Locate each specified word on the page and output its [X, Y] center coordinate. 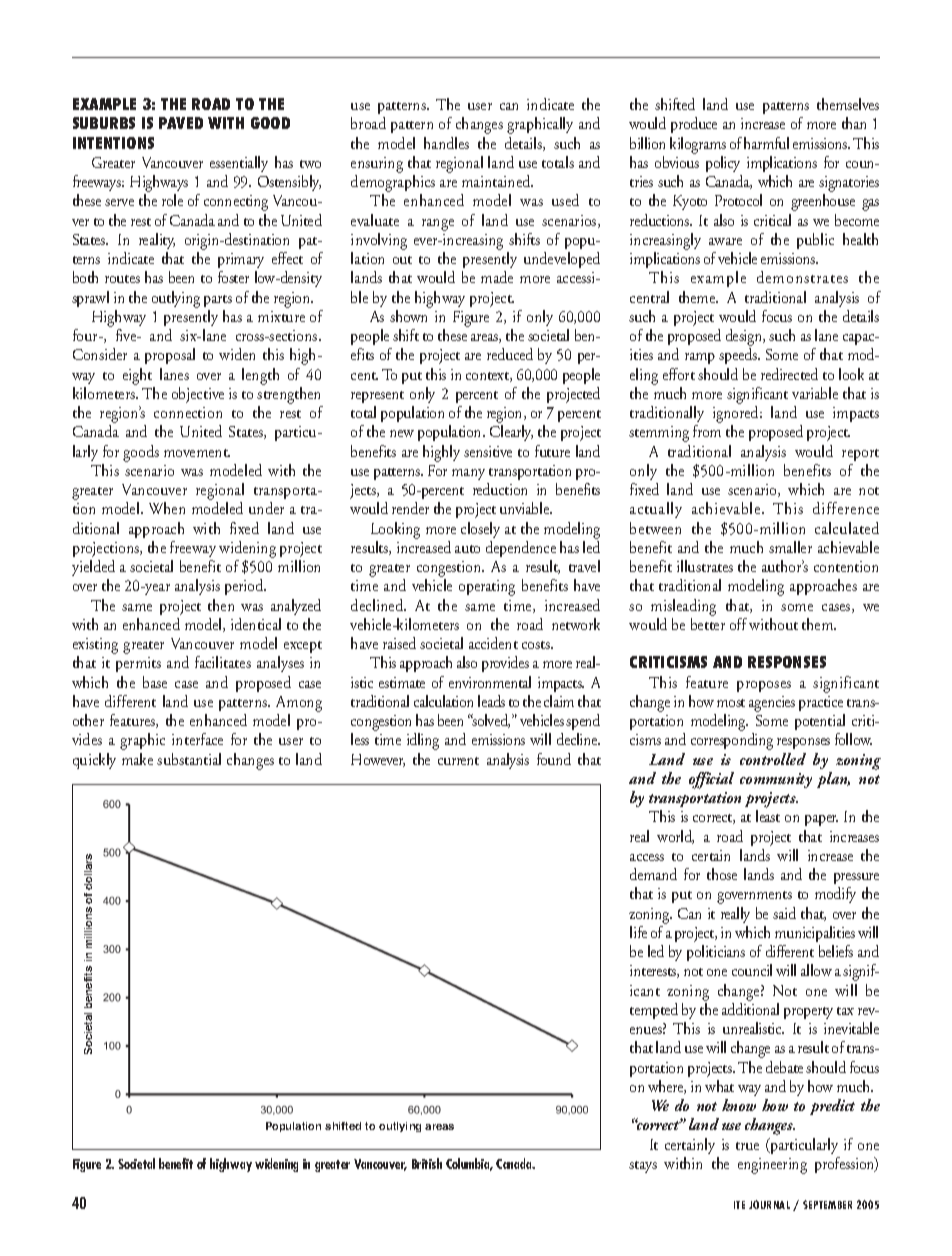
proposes [764, 686]
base [155, 682]
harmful [766, 143]
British [427, 1163]
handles [446, 143]
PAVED [181, 123]
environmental [490, 682]
